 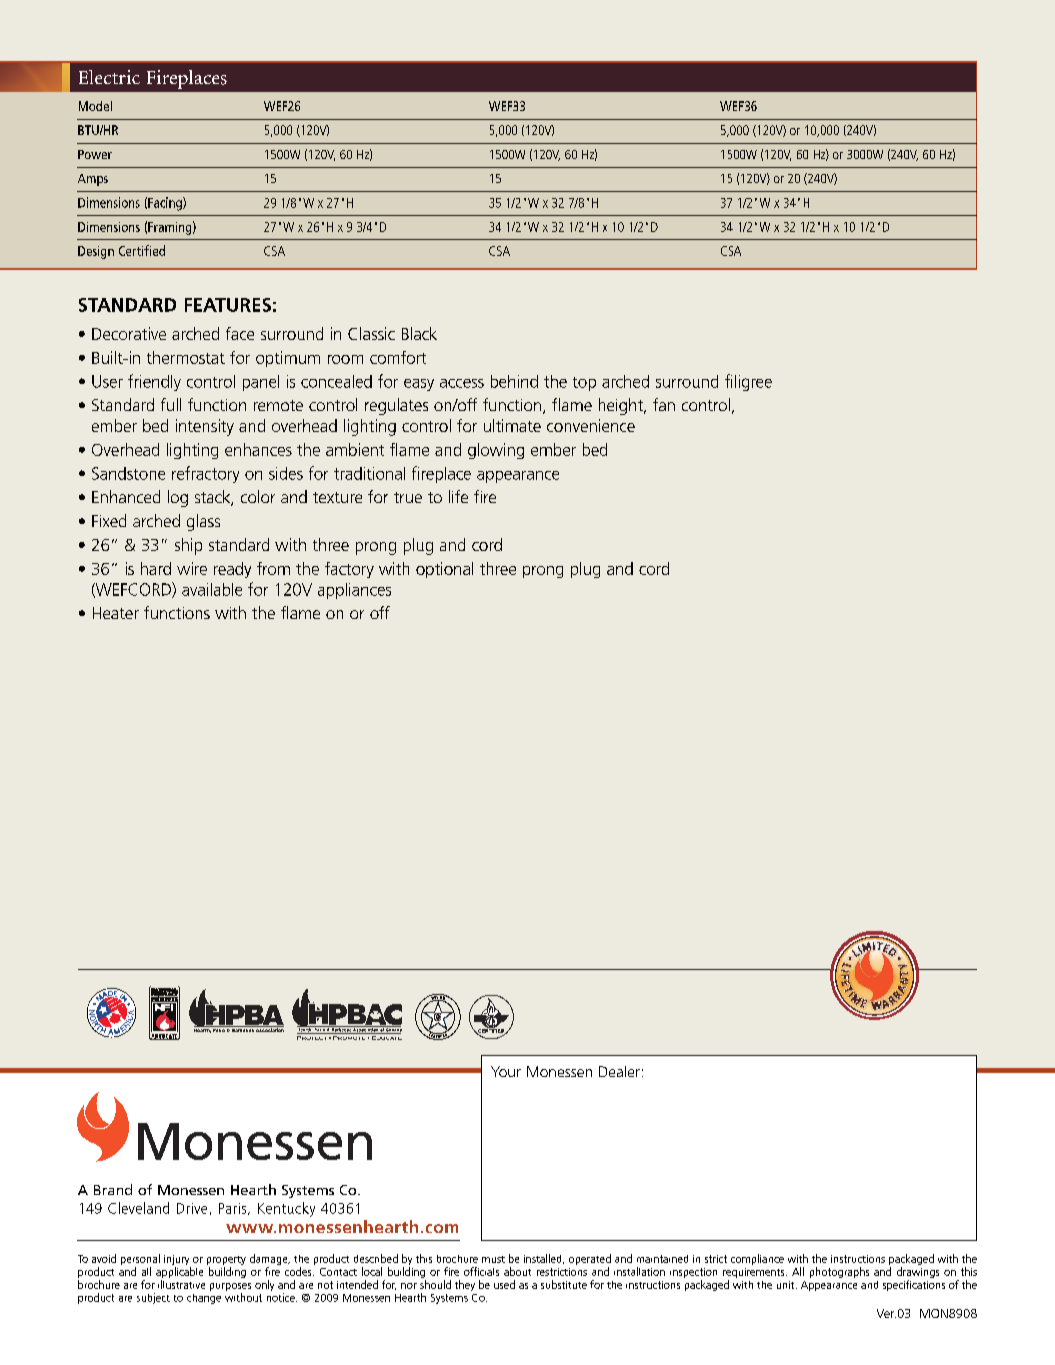 I want to click on Black, so click(x=419, y=333).
